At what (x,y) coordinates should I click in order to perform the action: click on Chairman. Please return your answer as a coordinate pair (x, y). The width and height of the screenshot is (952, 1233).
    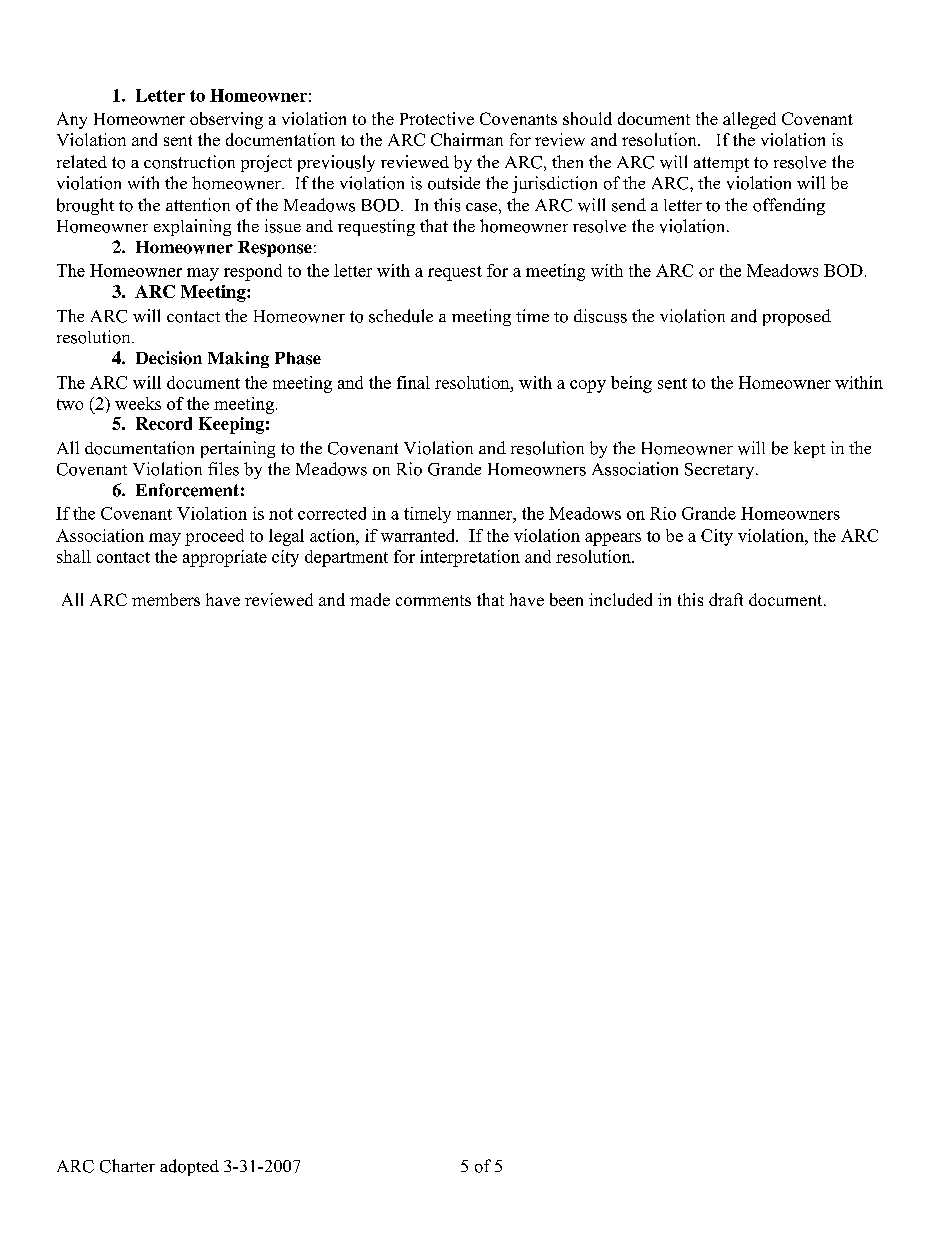
    Looking at the image, I should click on (467, 139).
